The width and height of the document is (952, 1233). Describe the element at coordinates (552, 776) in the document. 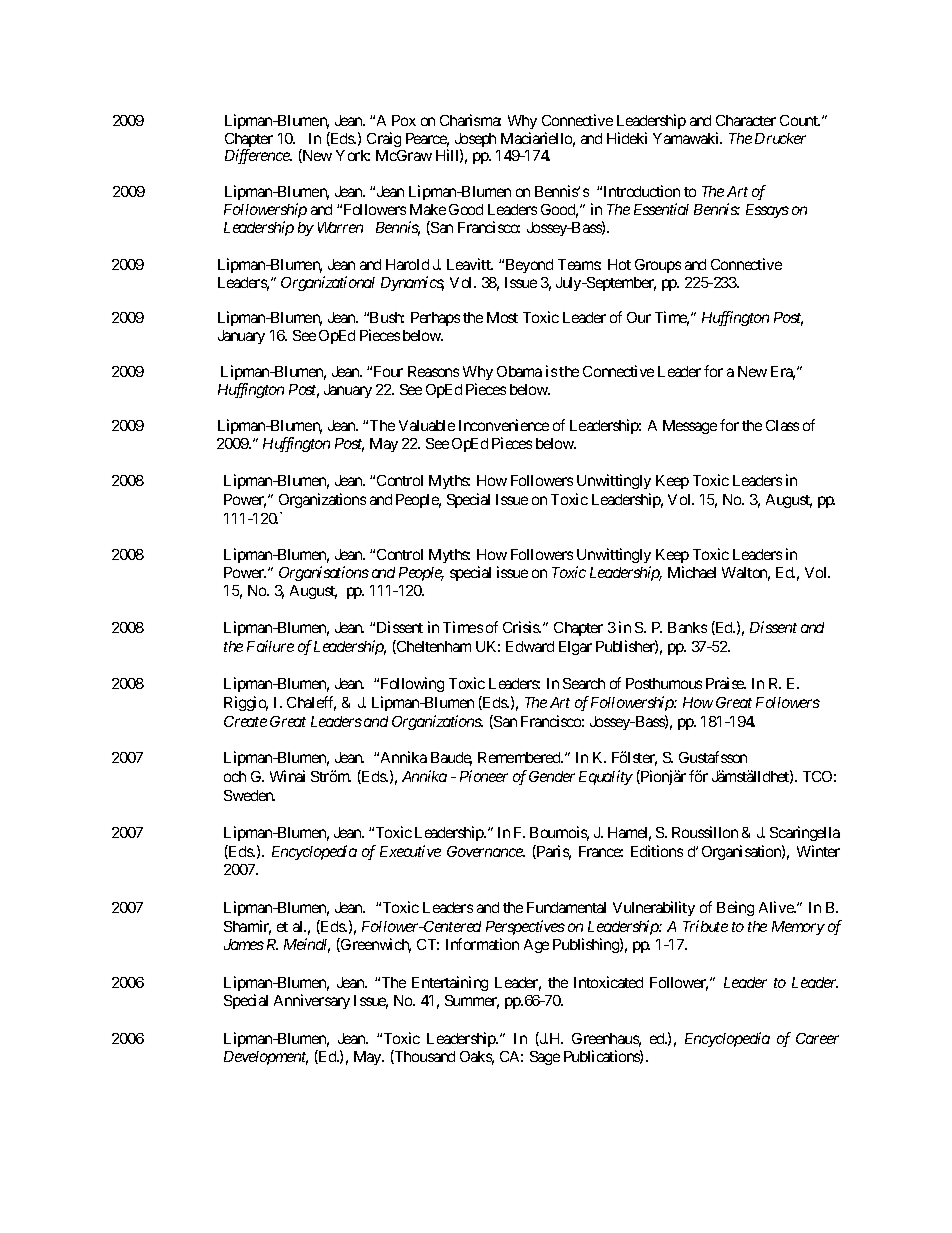

I see `Gender` at that location.
